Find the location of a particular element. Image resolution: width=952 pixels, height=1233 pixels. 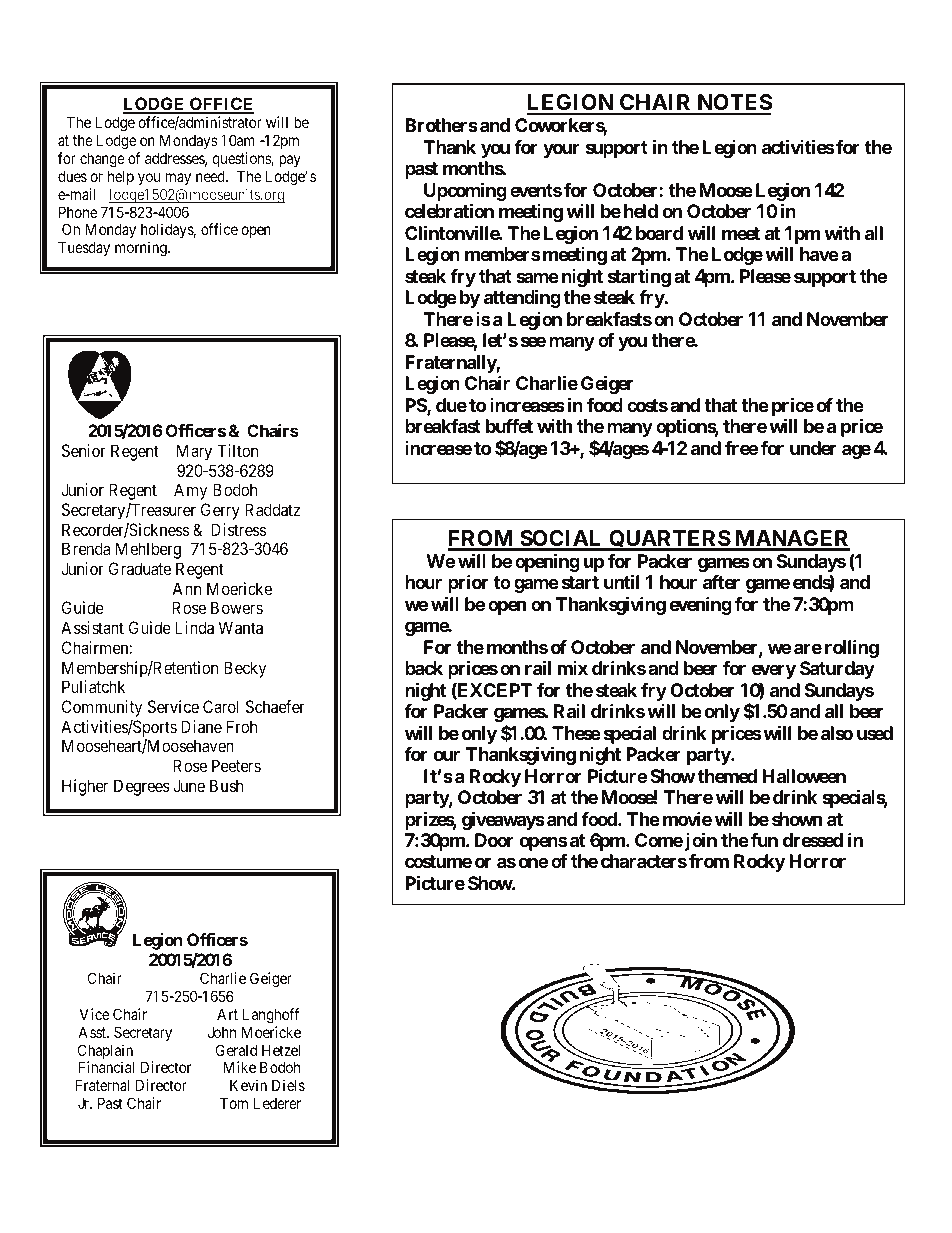

NOTES is located at coordinates (733, 104).
